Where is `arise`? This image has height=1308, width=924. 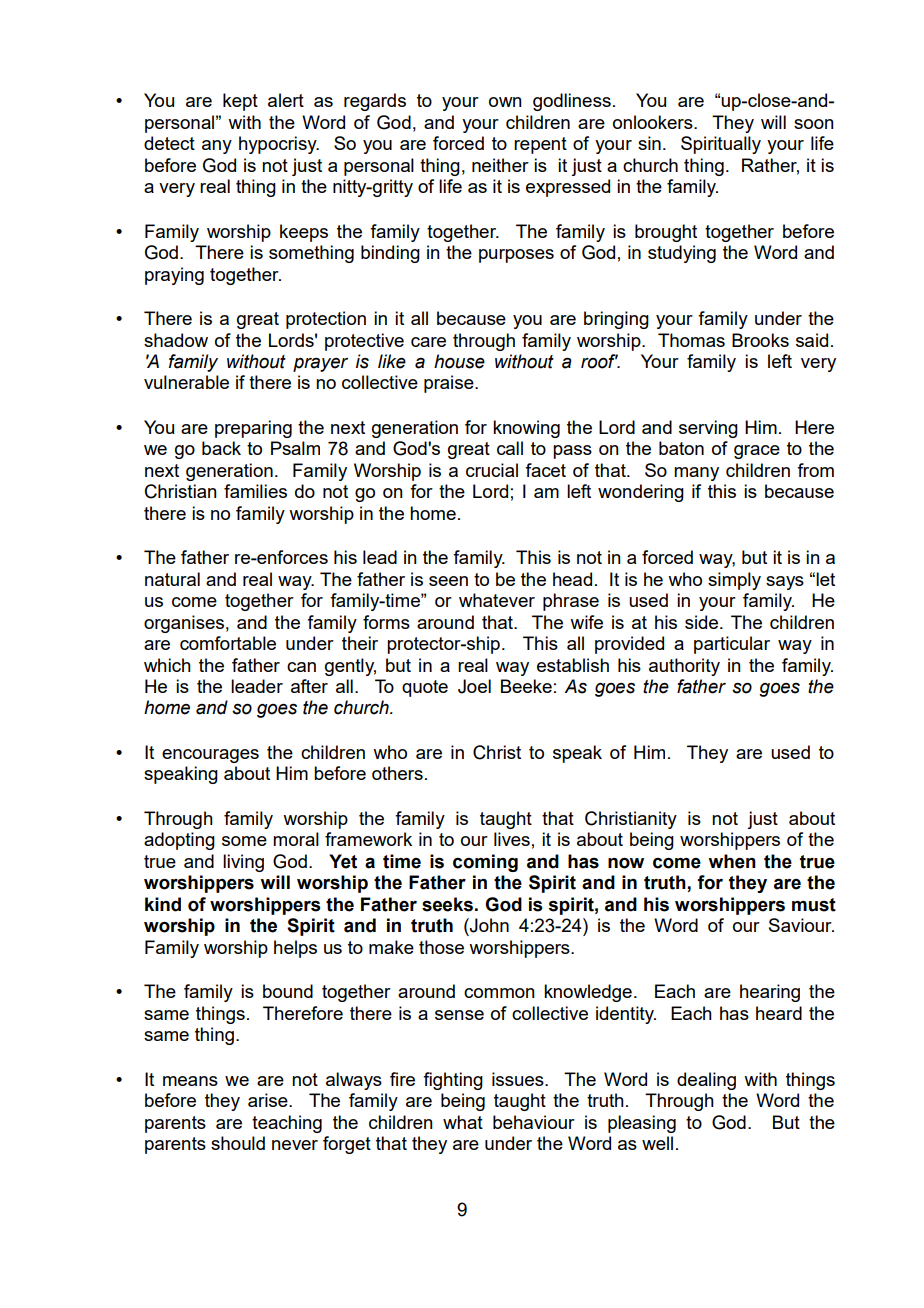 arise is located at coordinates (269, 1100).
